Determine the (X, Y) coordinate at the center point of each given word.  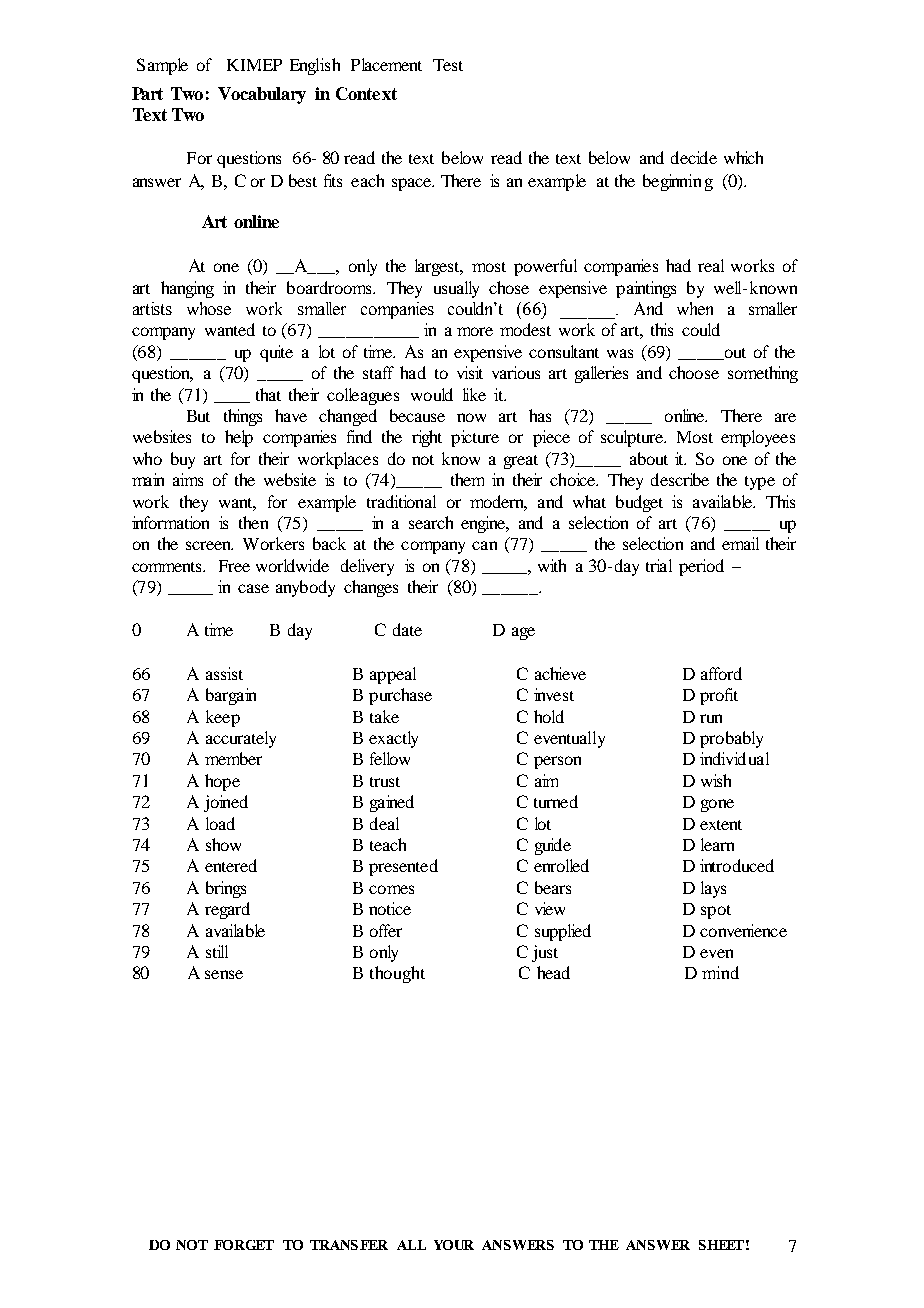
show (223, 844)
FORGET (244, 1245)
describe (680, 479)
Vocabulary (262, 95)
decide (694, 157)
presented (403, 867)
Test (448, 65)
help (239, 438)
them (467, 479)
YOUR (454, 1245)
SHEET (721, 1245)
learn (717, 844)
